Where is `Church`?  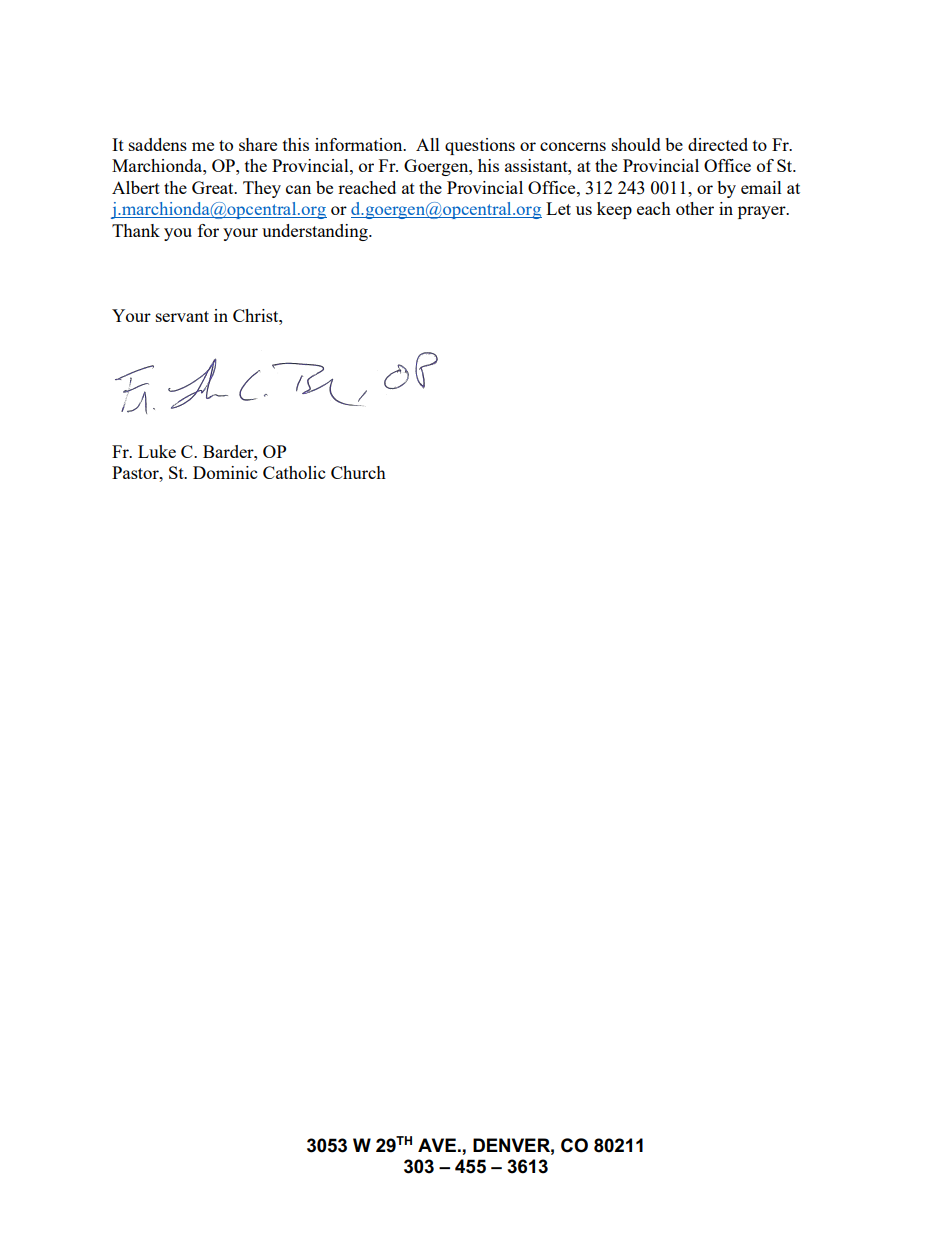 Church is located at coordinates (358, 472).
